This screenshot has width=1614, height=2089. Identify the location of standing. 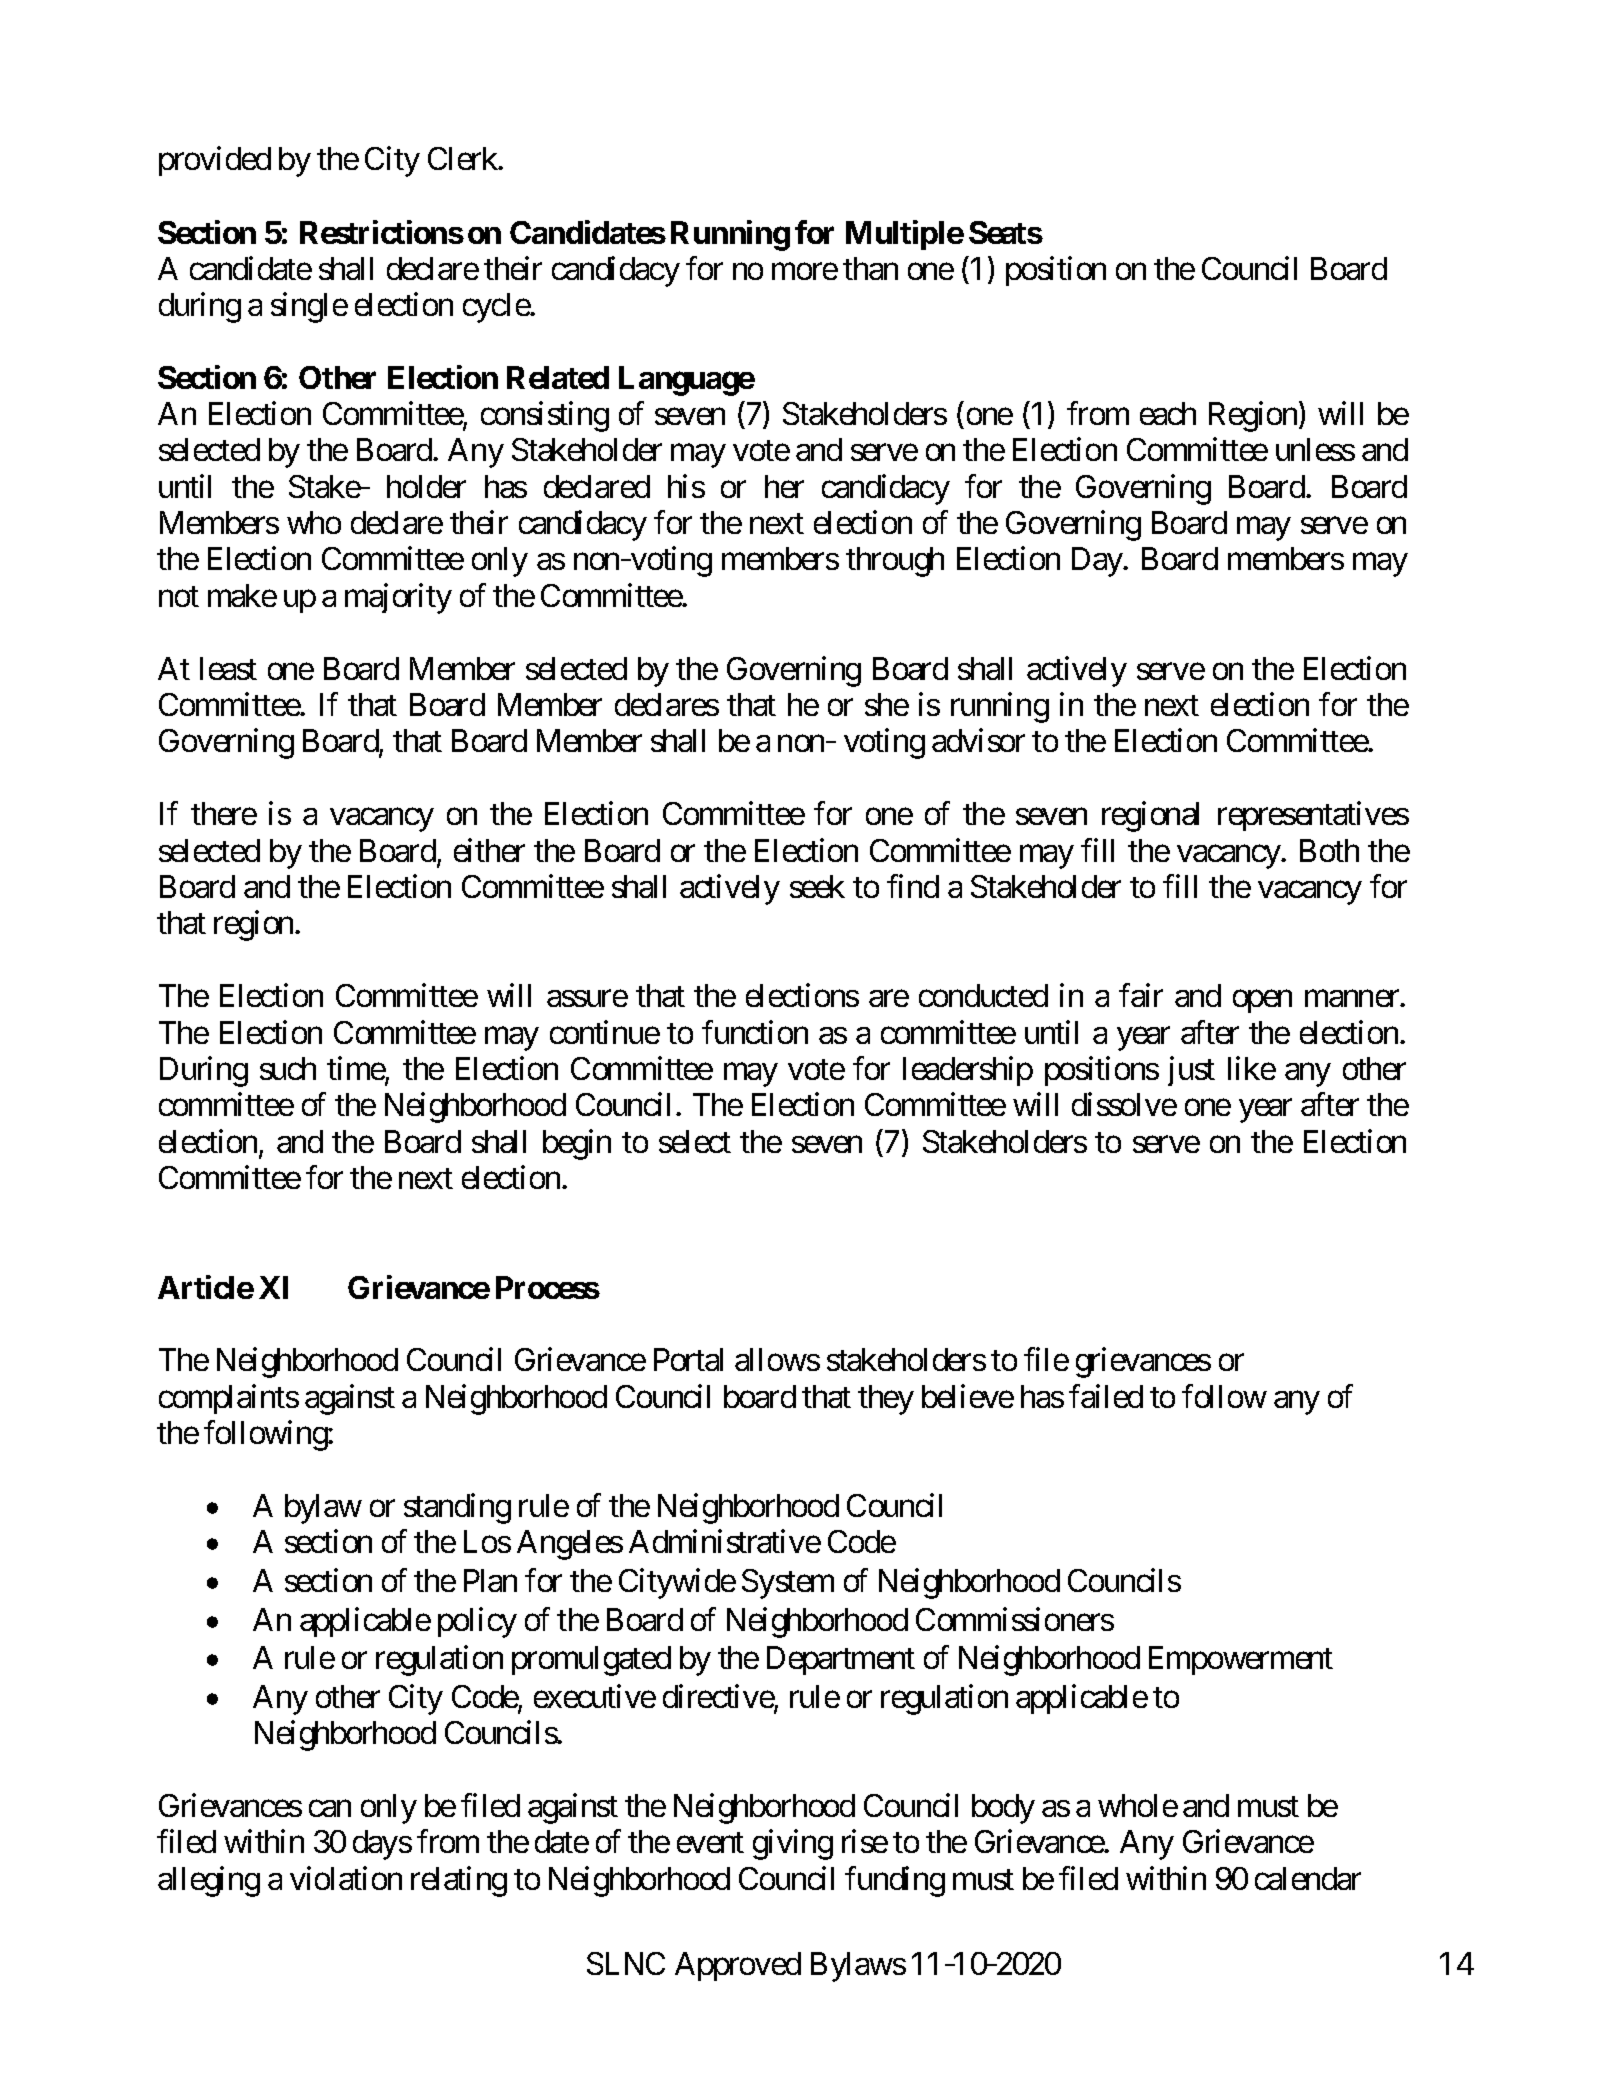
(457, 1509).
